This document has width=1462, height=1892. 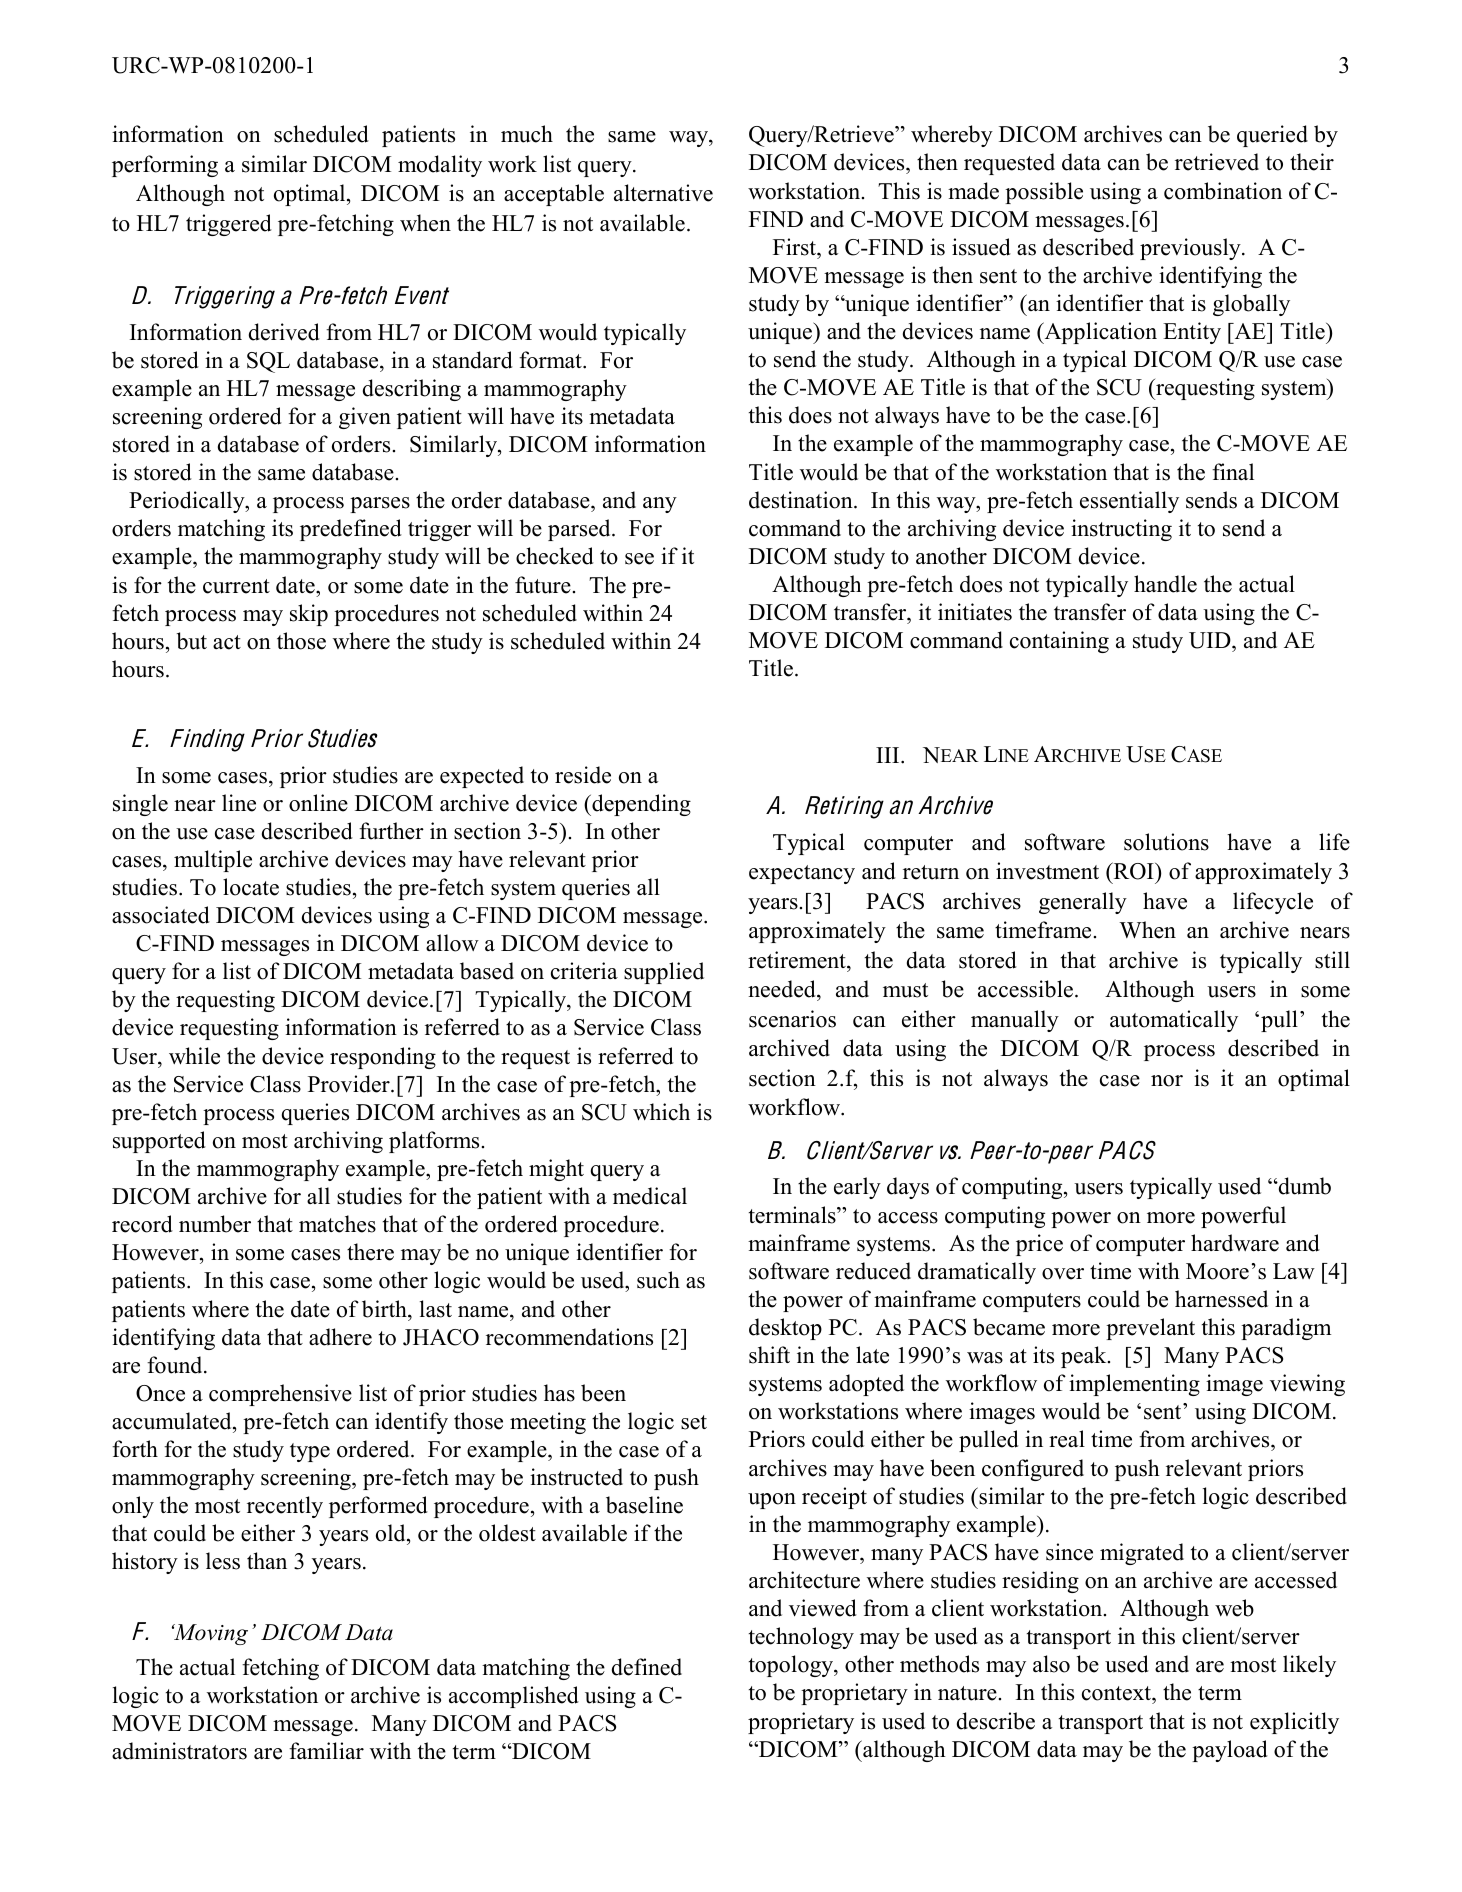 What do you see at coordinates (798, 960) in the document?
I see `retirement` at bounding box center [798, 960].
